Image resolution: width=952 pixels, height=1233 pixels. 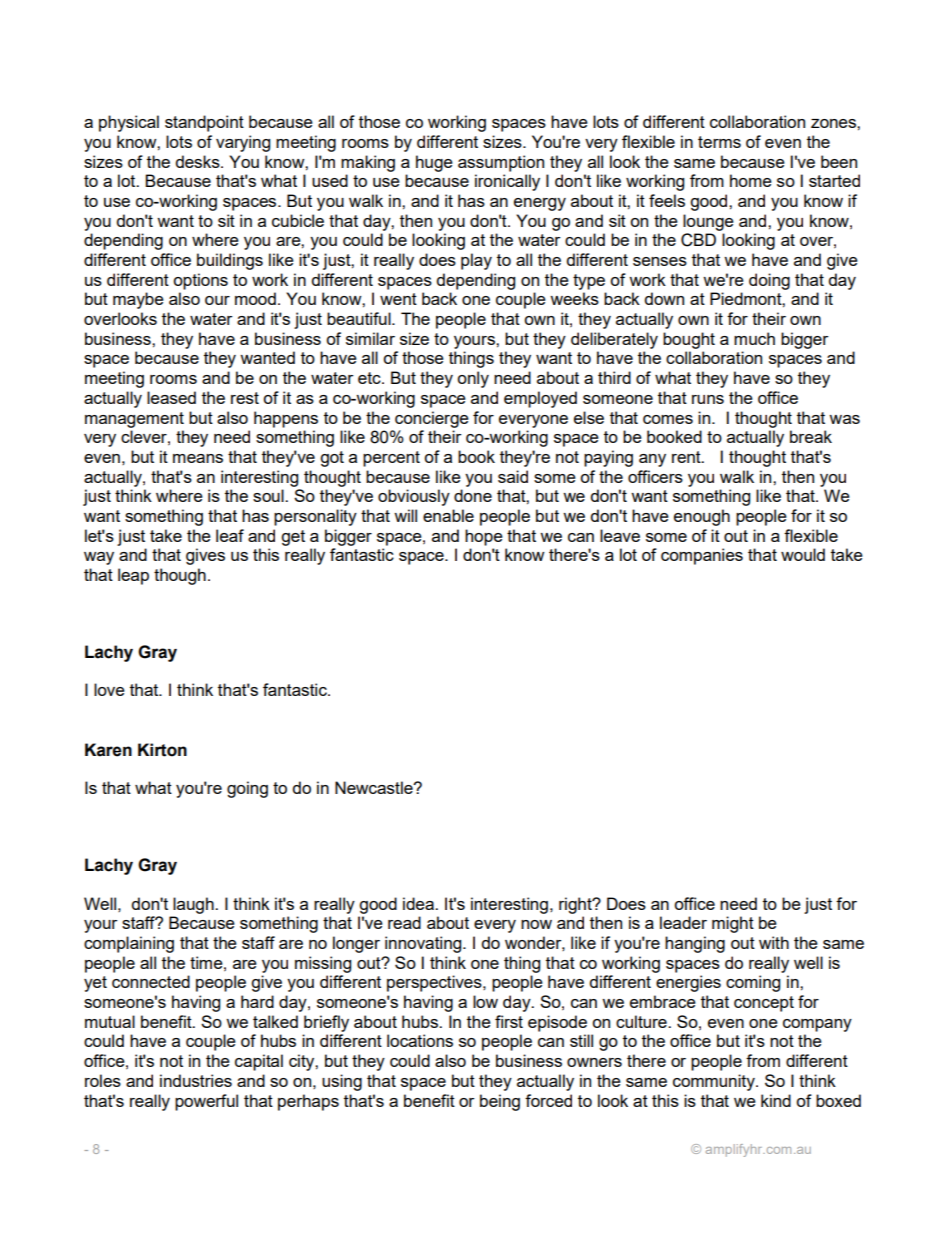 What do you see at coordinates (719, 142) in the image?
I see `terms` at bounding box center [719, 142].
